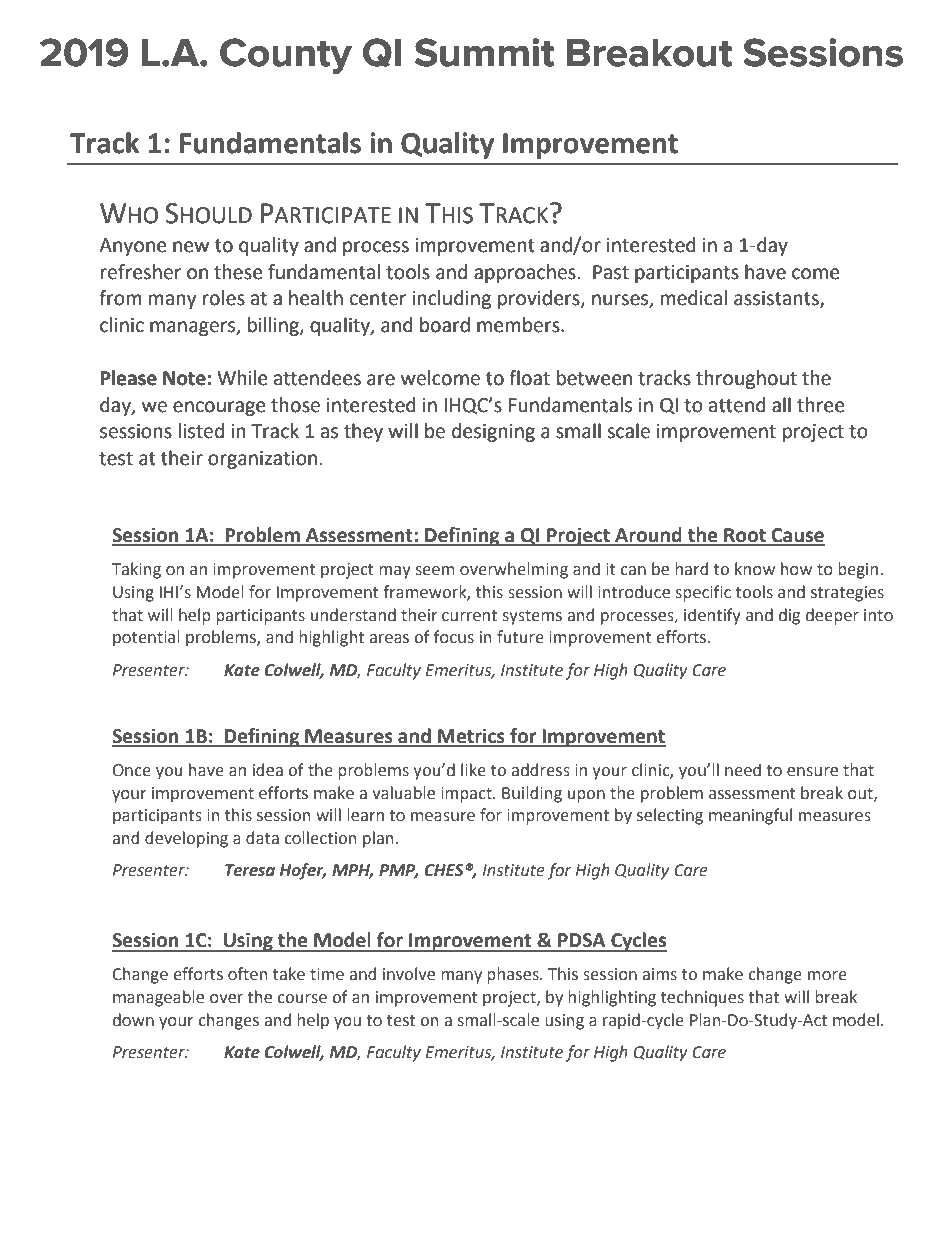  I want to click on Cause, so click(797, 536).
